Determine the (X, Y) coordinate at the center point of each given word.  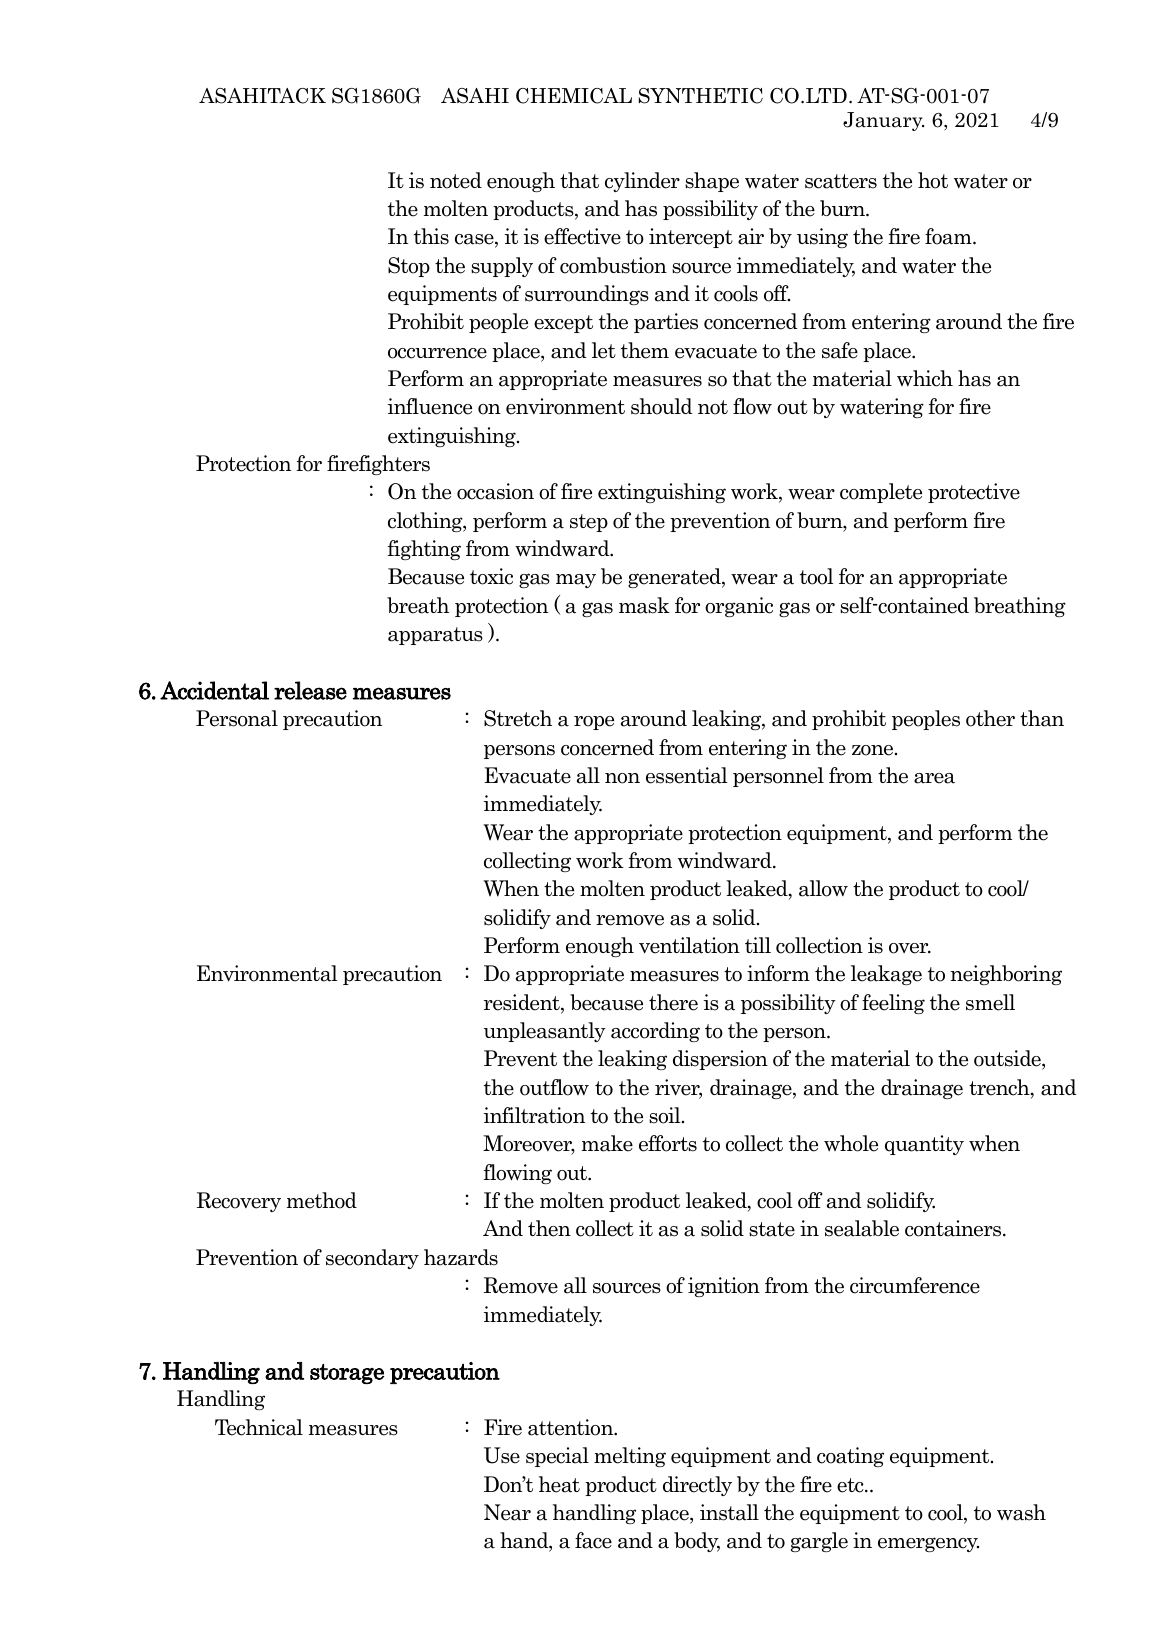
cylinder (642, 182)
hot (933, 180)
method (322, 1200)
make (607, 1143)
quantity (924, 1145)
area (934, 778)
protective (974, 493)
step (589, 523)
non (622, 778)
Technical (259, 1427)
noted (456, 180)
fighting (424, 550)
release (310, 690)
